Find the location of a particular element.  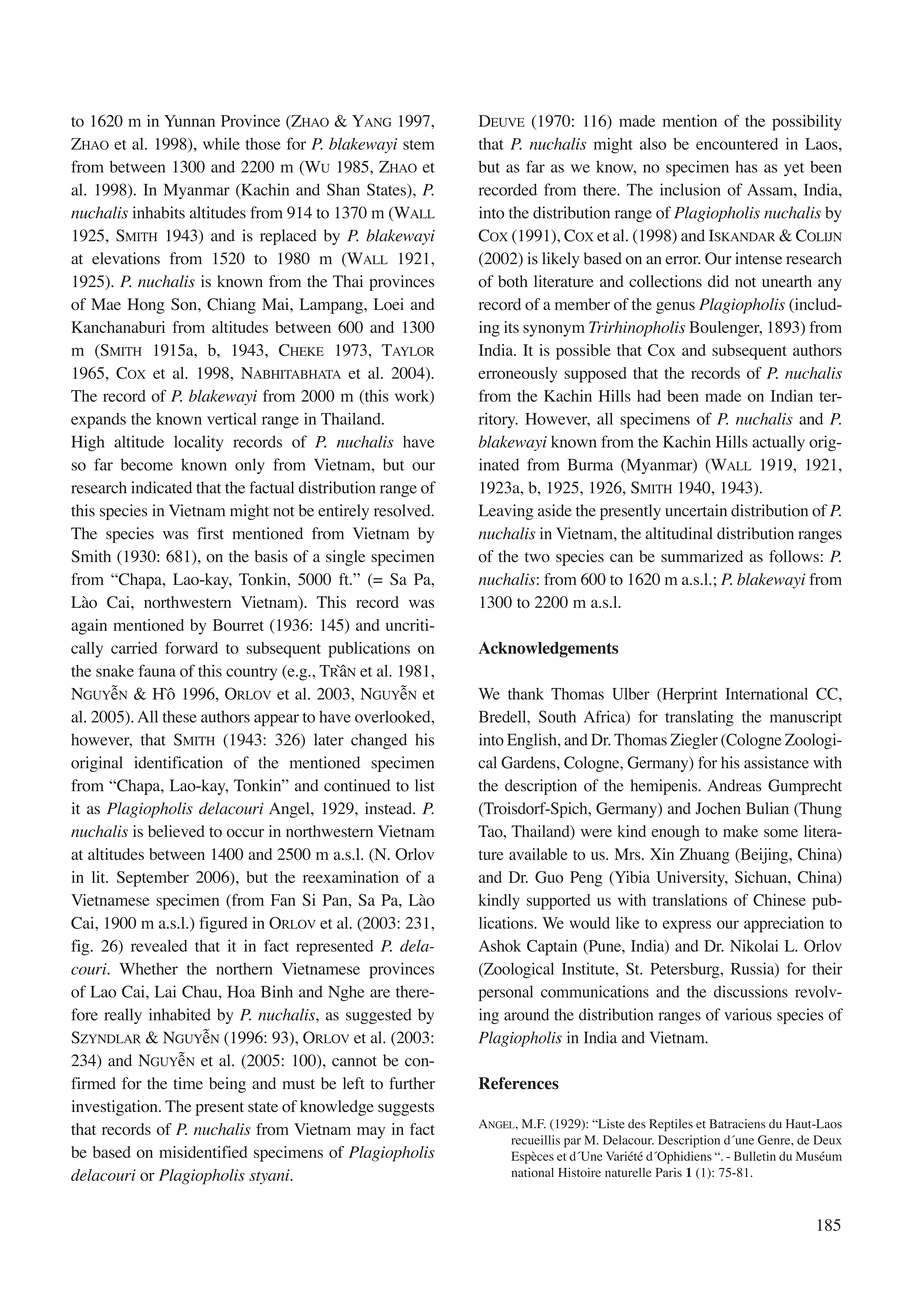

encountered is located at coordinates (737, 144).
